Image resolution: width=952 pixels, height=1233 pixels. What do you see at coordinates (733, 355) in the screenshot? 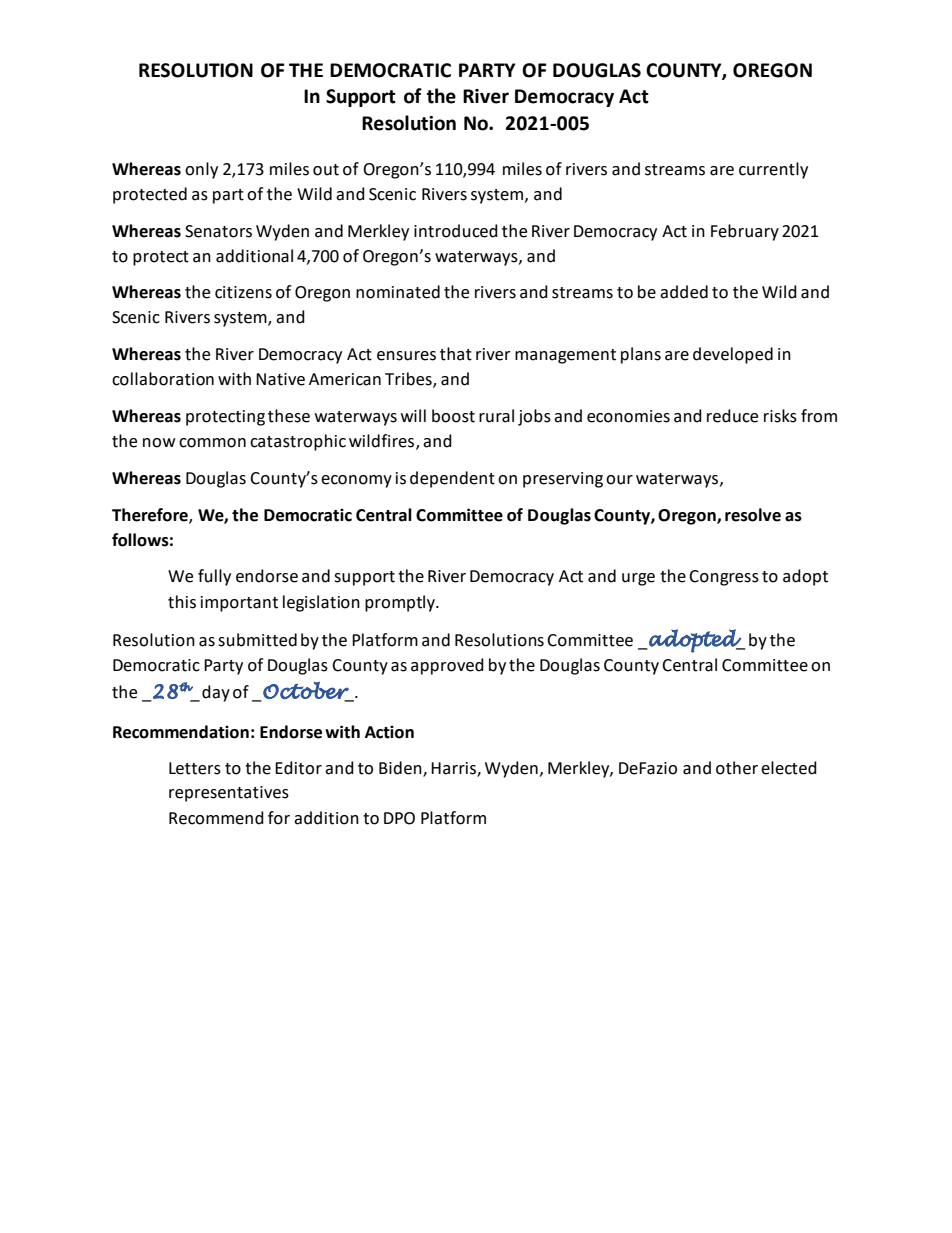
I see `developed` at bounding box center [733, 355].
